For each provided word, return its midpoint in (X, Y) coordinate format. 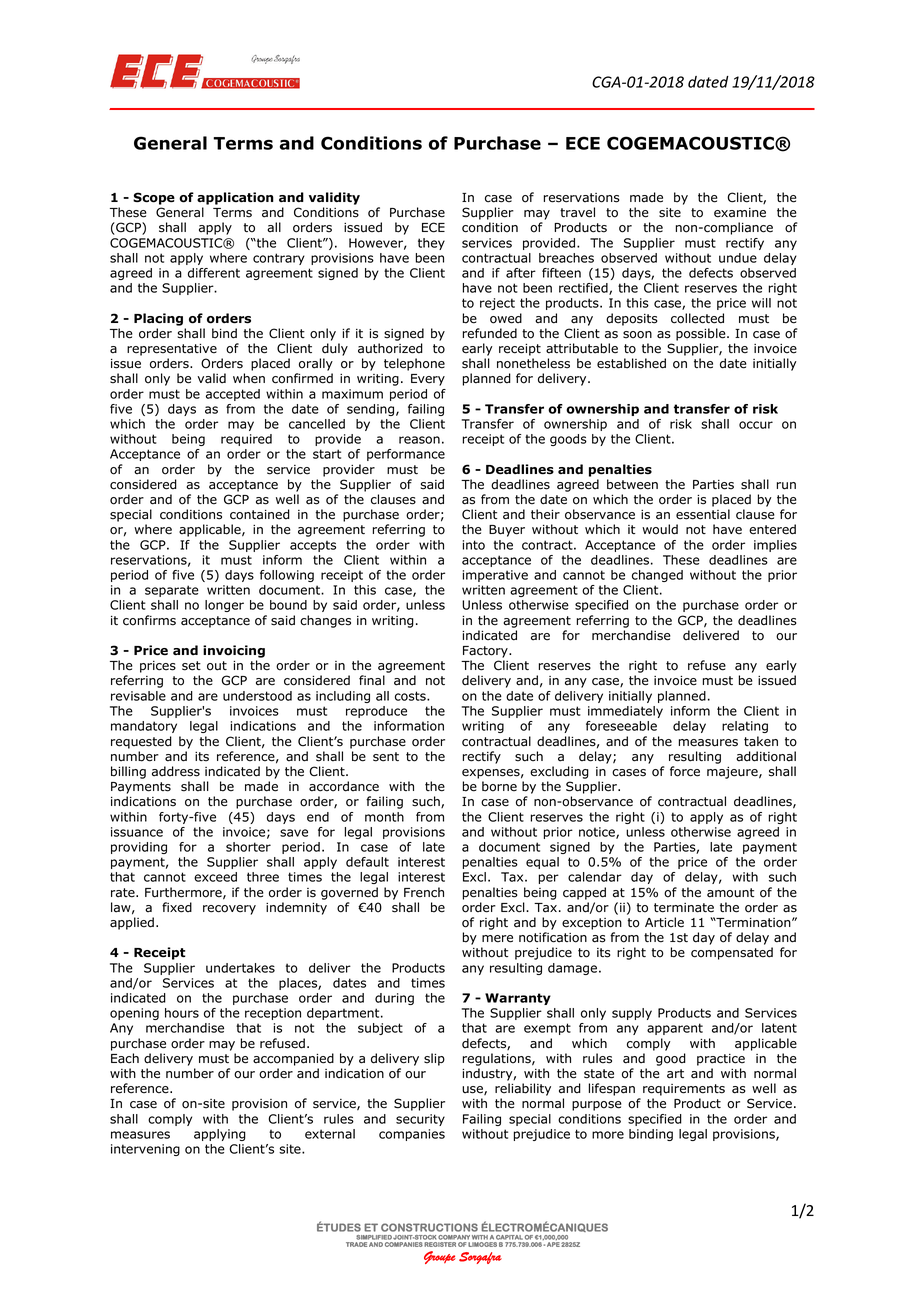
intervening (145, 1150)
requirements (684, 1090)
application (235, 198)
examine (740, 213)
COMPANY (454, 1237)
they (431, 244)
